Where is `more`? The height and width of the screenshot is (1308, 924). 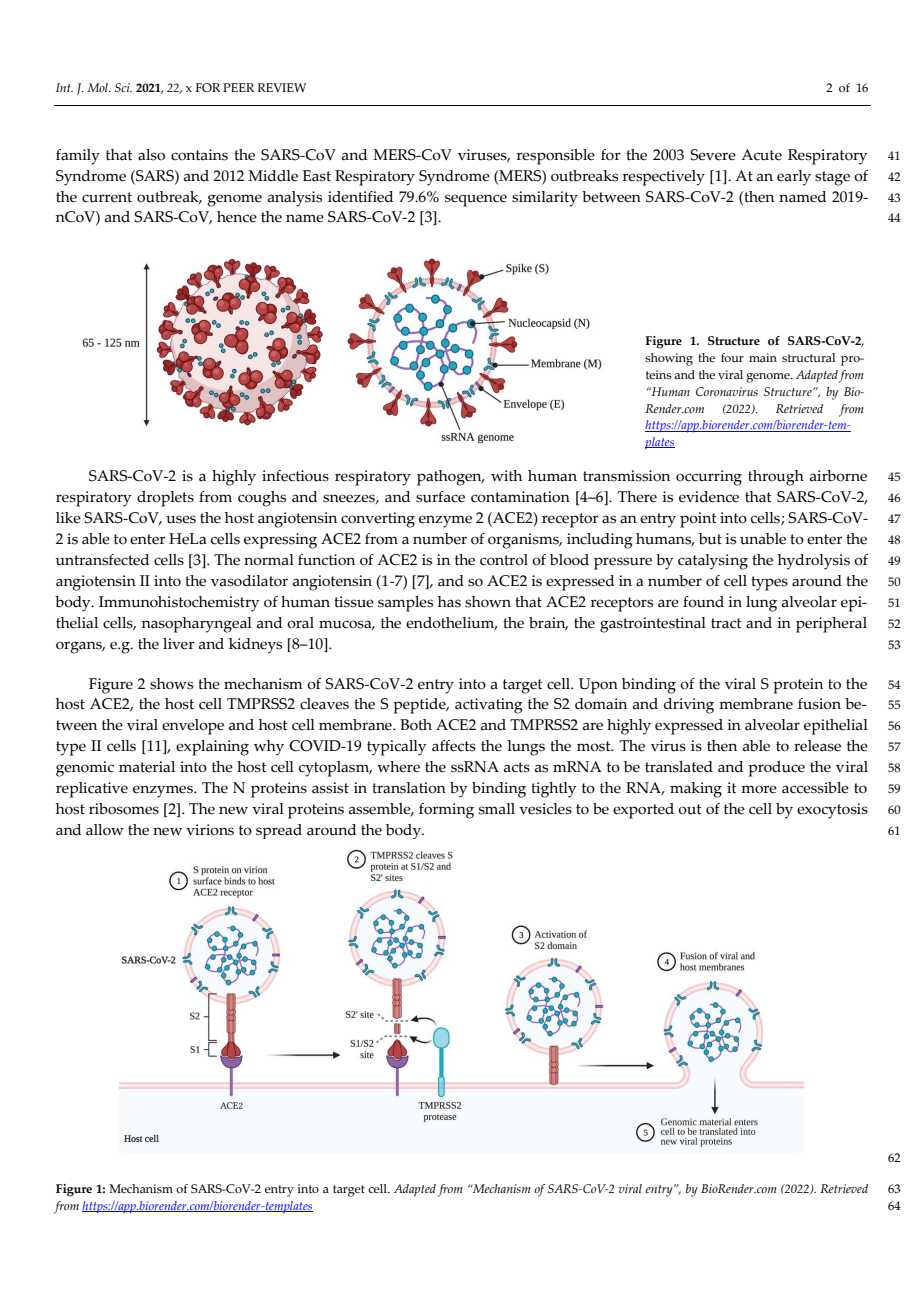
more is located at coordinates (759, 789).
